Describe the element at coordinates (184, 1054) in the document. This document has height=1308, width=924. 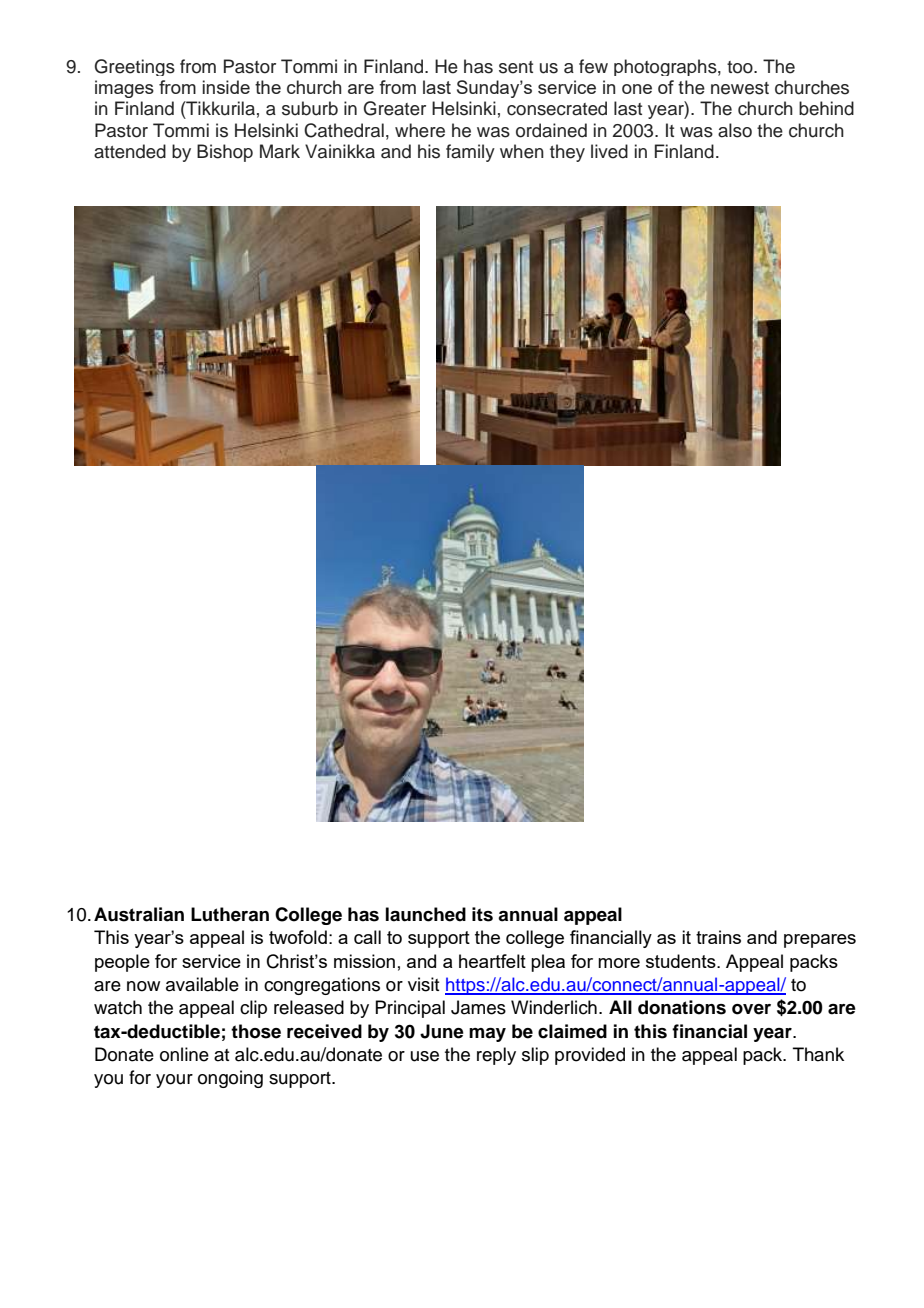
I see `online` at that location.
